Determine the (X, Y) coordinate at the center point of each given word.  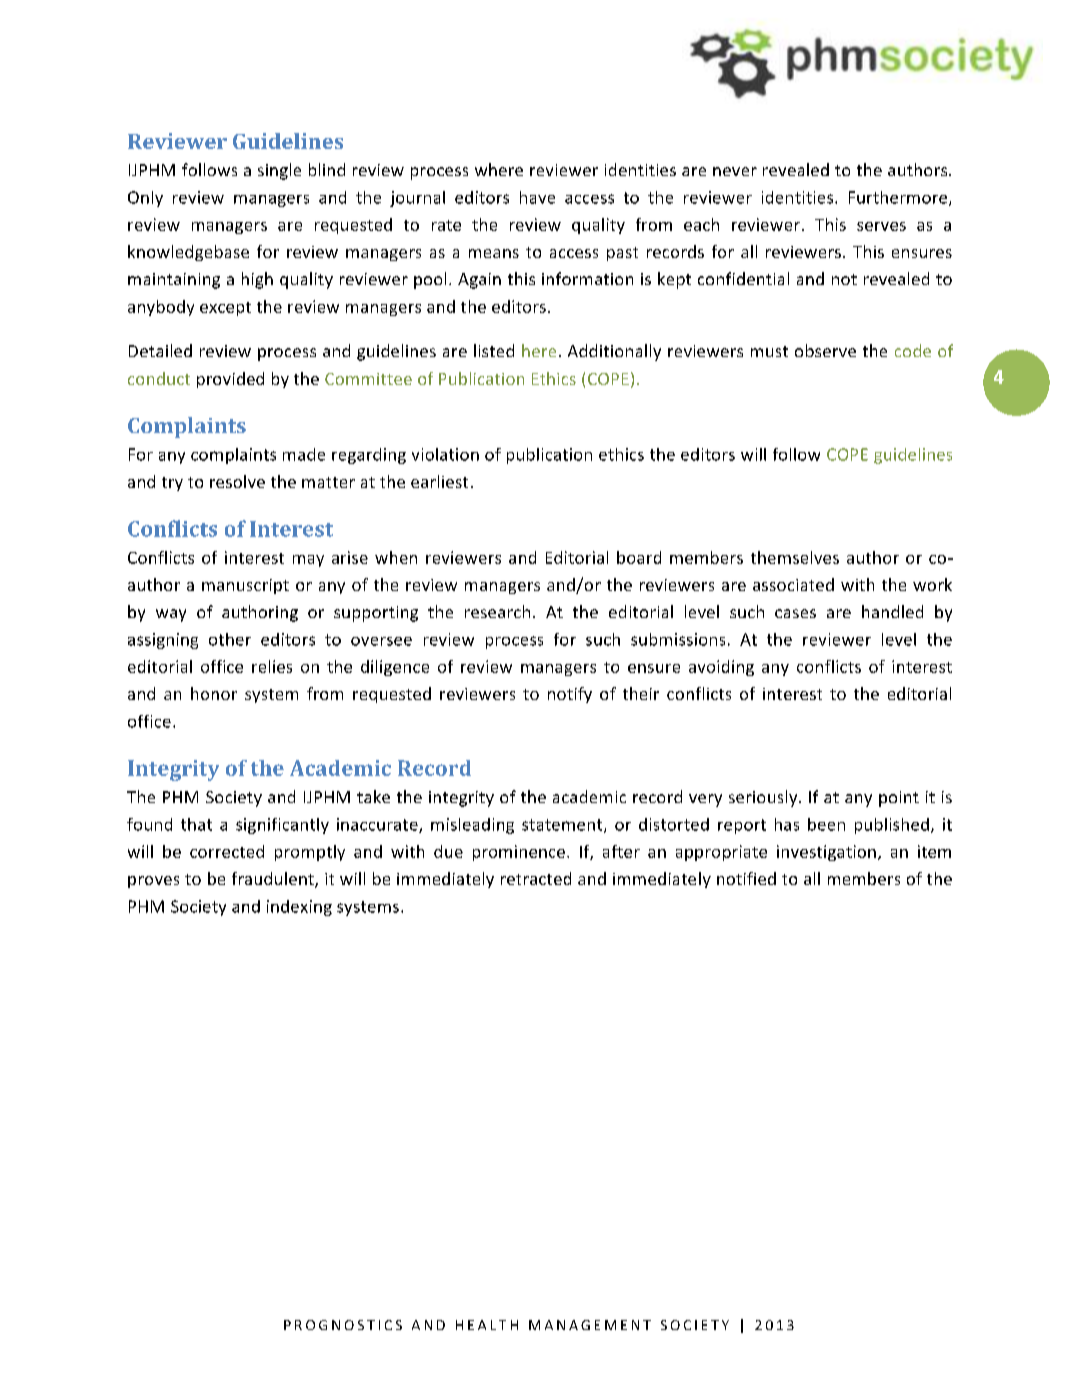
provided (230, 380)
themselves (795, 557)
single (279, 171)
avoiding (721, 668)
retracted (536, 878)
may (308, 561)
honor (214, 693)
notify (570, 695)
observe (825, 350)
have (537, 197)
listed (494, 350)
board (639, 557)
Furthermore (899, 198)
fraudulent (274, 880)
